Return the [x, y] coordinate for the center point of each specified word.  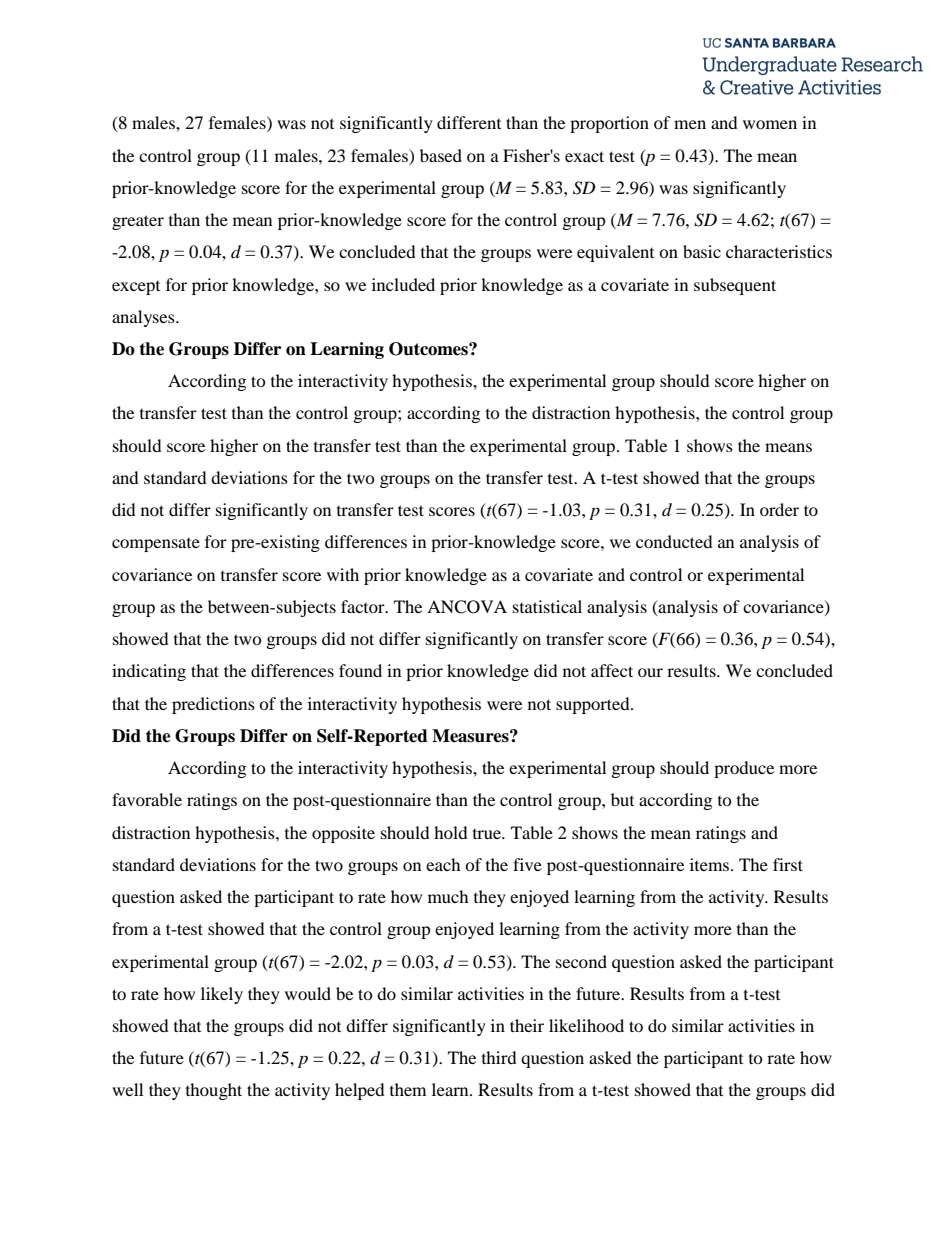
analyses [144, 318]
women [770, 124]
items [711, 864]
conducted [674, 541]
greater [138, 222]
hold [451, 832]
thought [214, 1091]
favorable [147, 799]
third [499, 1057]
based [441, 155]
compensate [156, 545]
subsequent [735, 286]
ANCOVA [467, 607]
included [403, 284]
